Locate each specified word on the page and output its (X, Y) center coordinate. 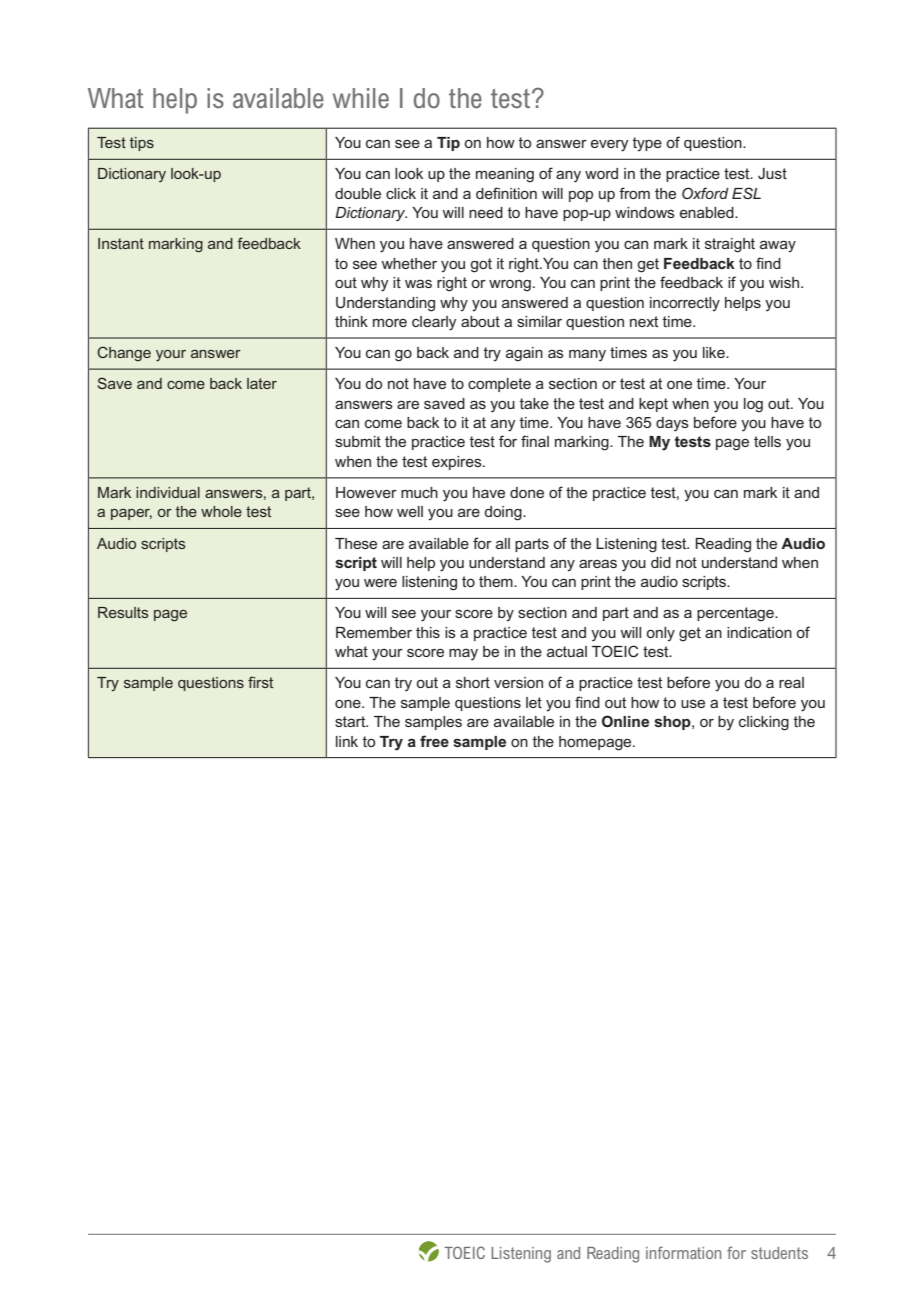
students (779, 1253)
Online (625, 721)
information (683, 1252)
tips (142, 144)
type (647, 144)
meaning (505, 175)
